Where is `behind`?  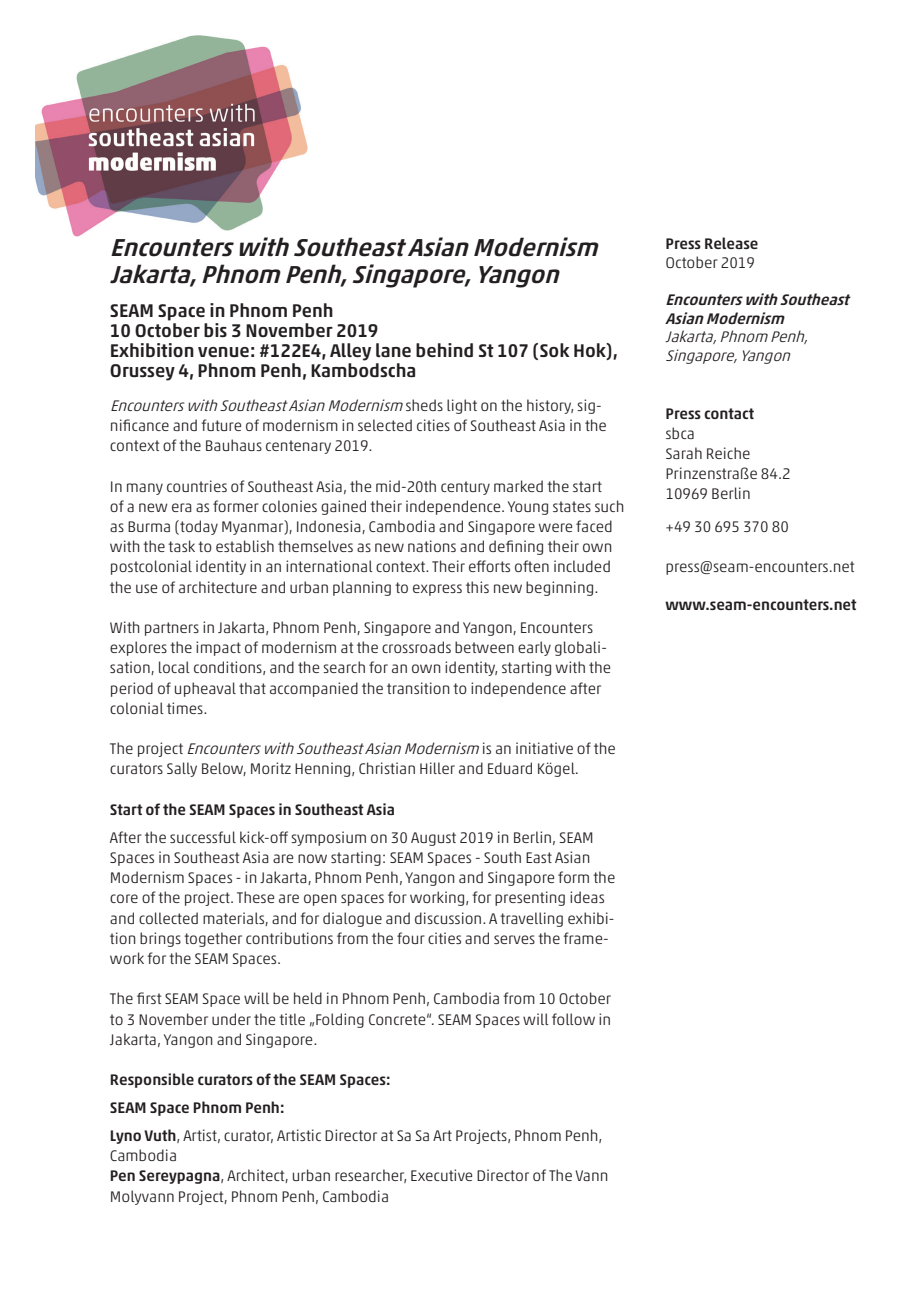
behind is located at coordinates (444, 350).
